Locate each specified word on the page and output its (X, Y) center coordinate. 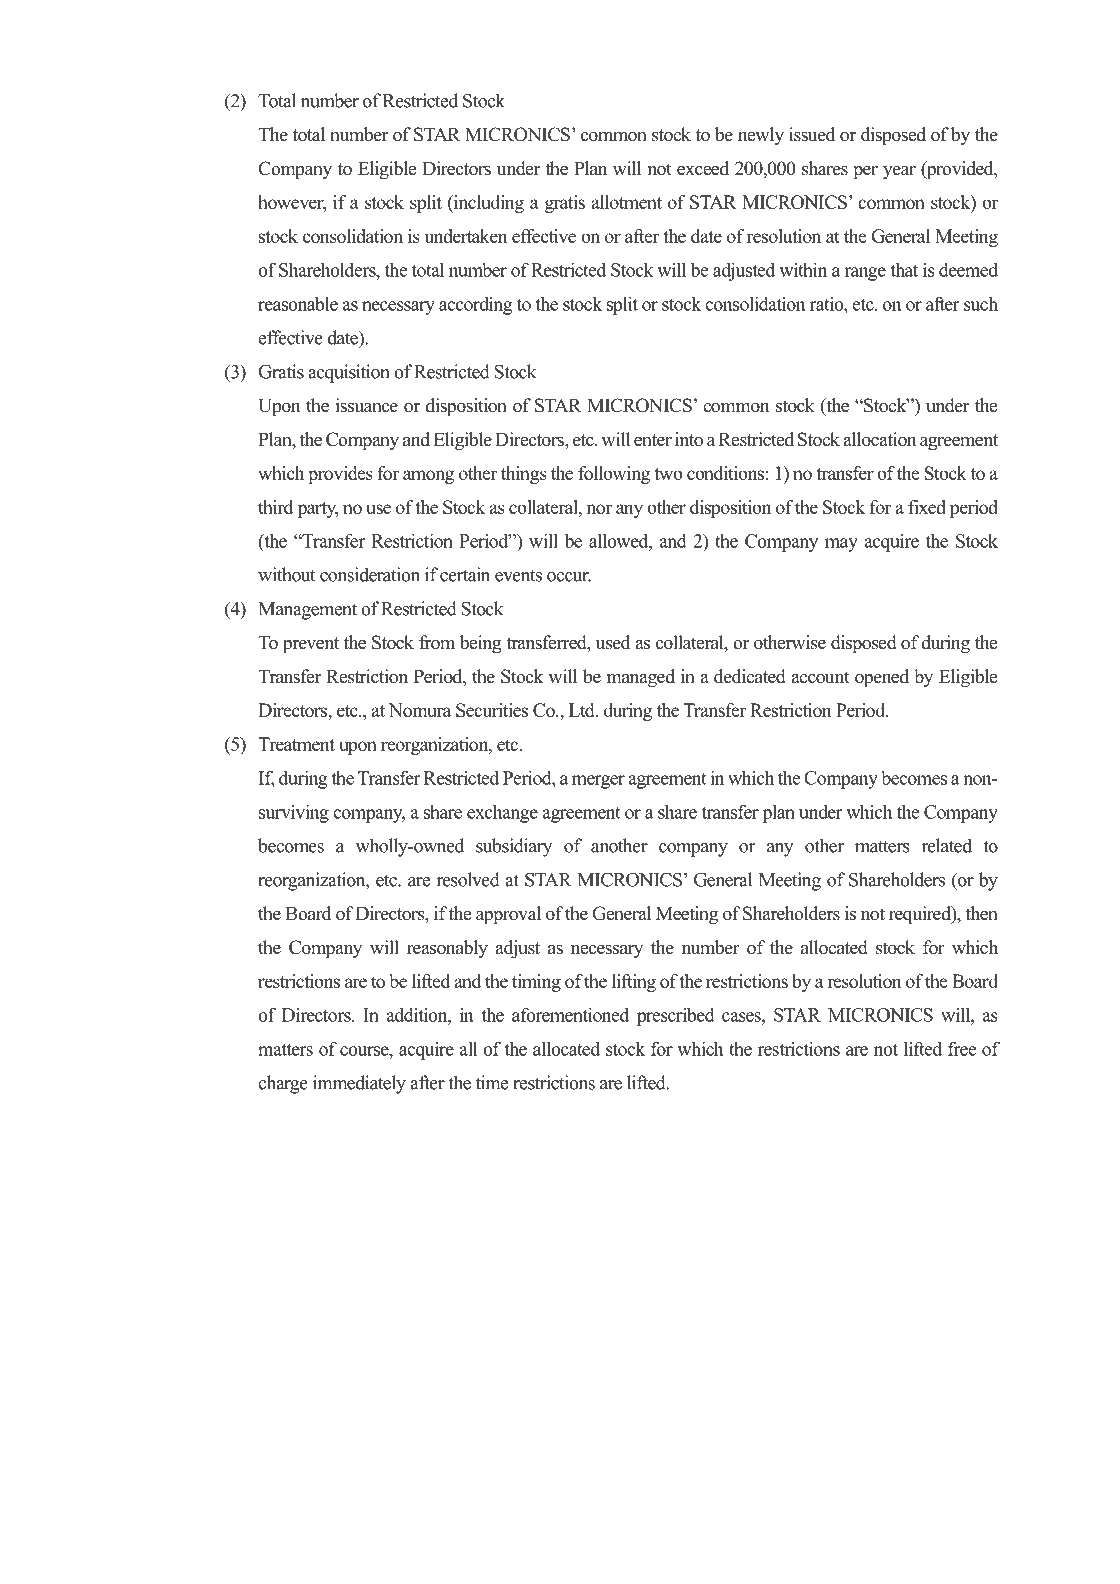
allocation (880, 439)
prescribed (676, 1016)
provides (340, 475)
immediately (359, 1084)
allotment (626, 202)
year (899, 173)
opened (882, 678)
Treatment (296, 744)
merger (598, 782)
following (614, 475)
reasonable (298, 303)
